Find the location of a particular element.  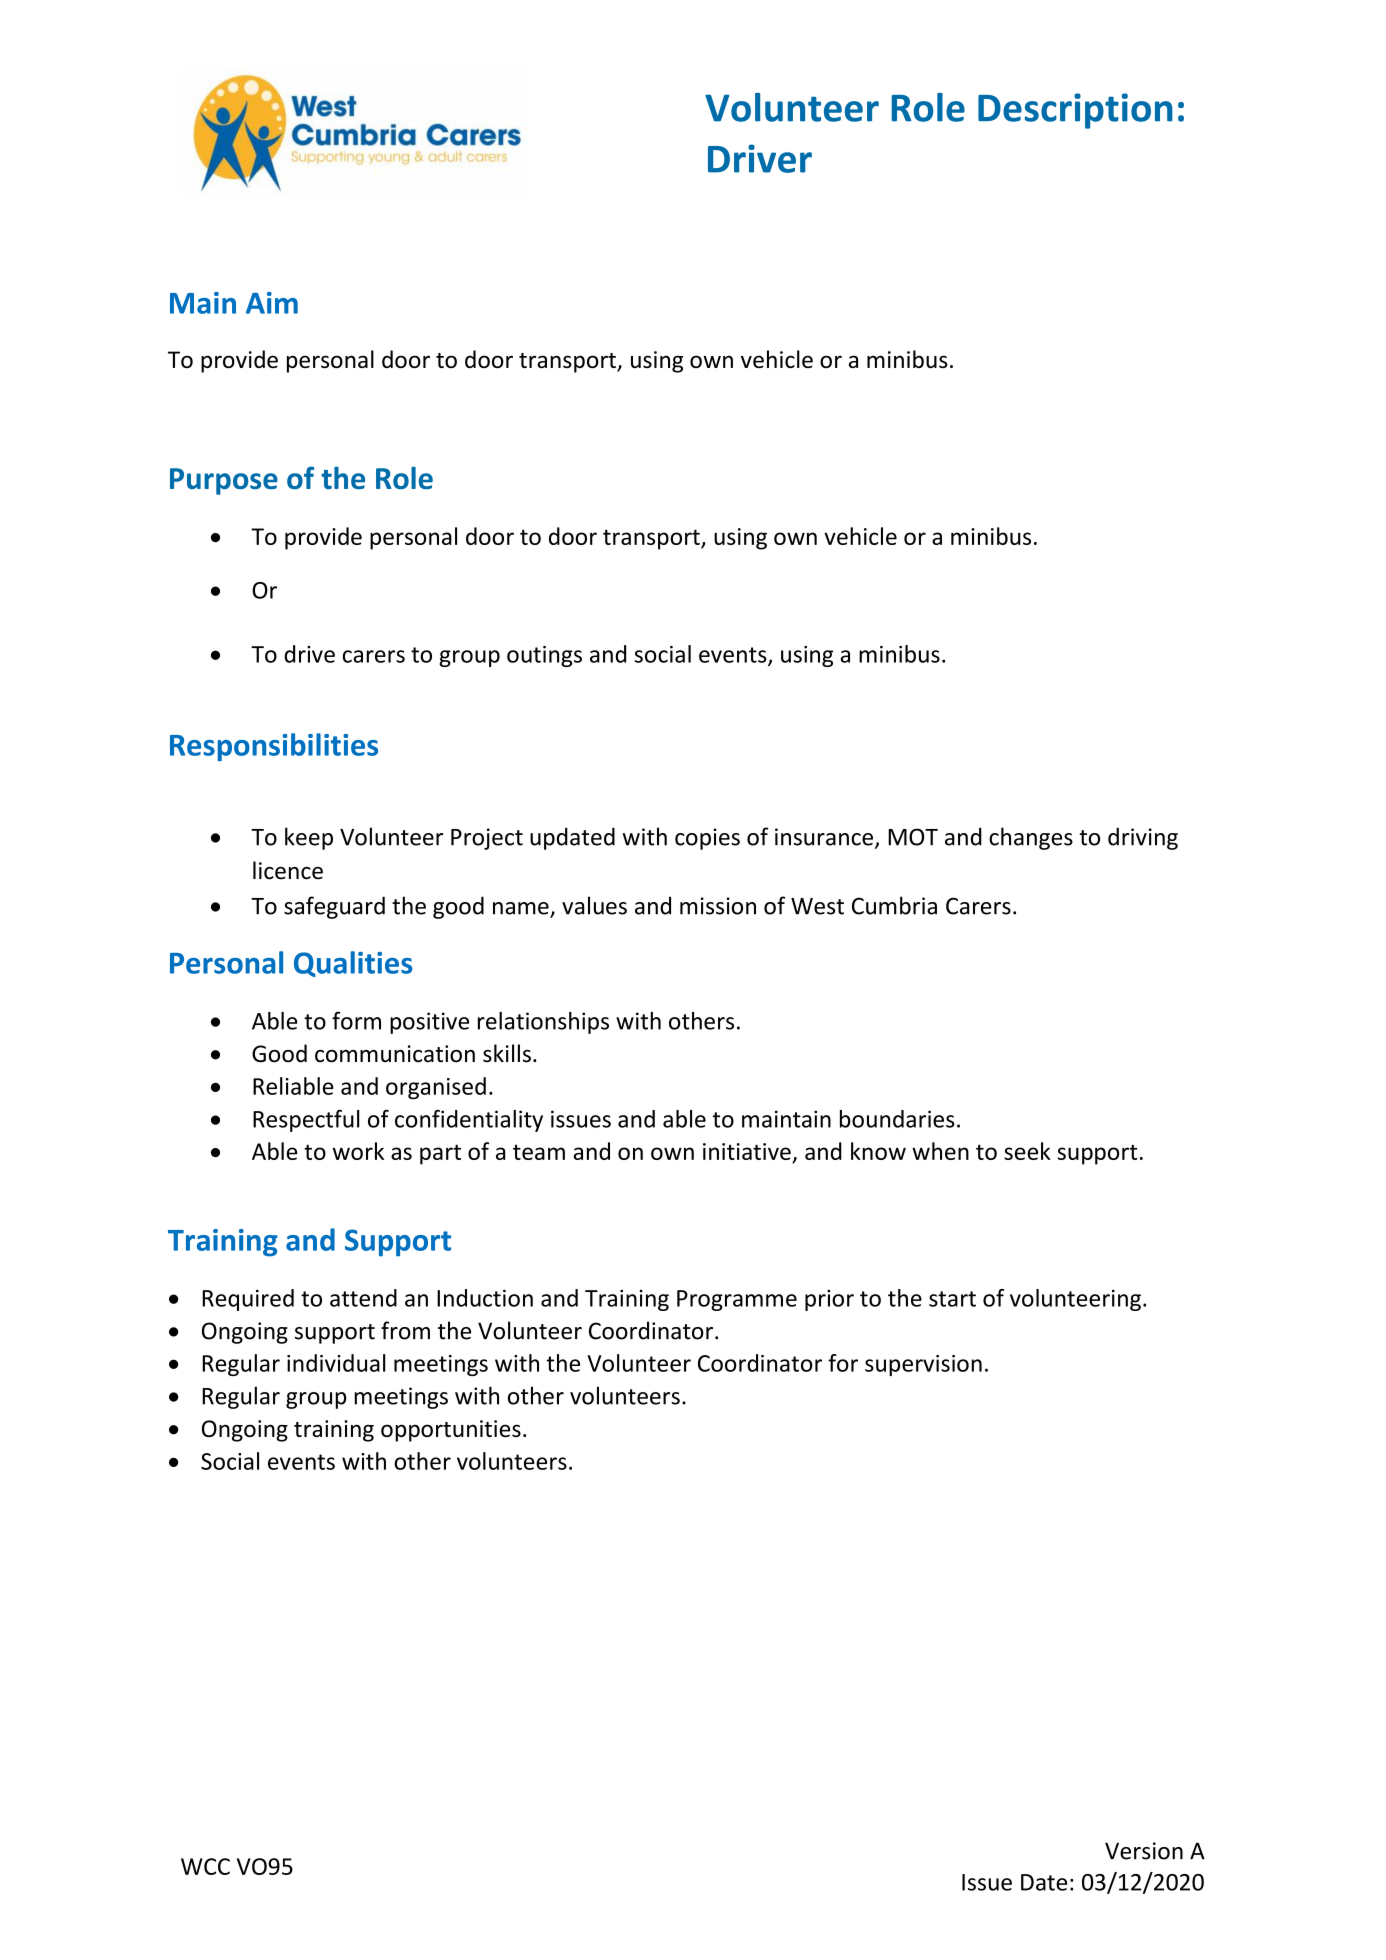

mission is located at coordinates (718, 906).
